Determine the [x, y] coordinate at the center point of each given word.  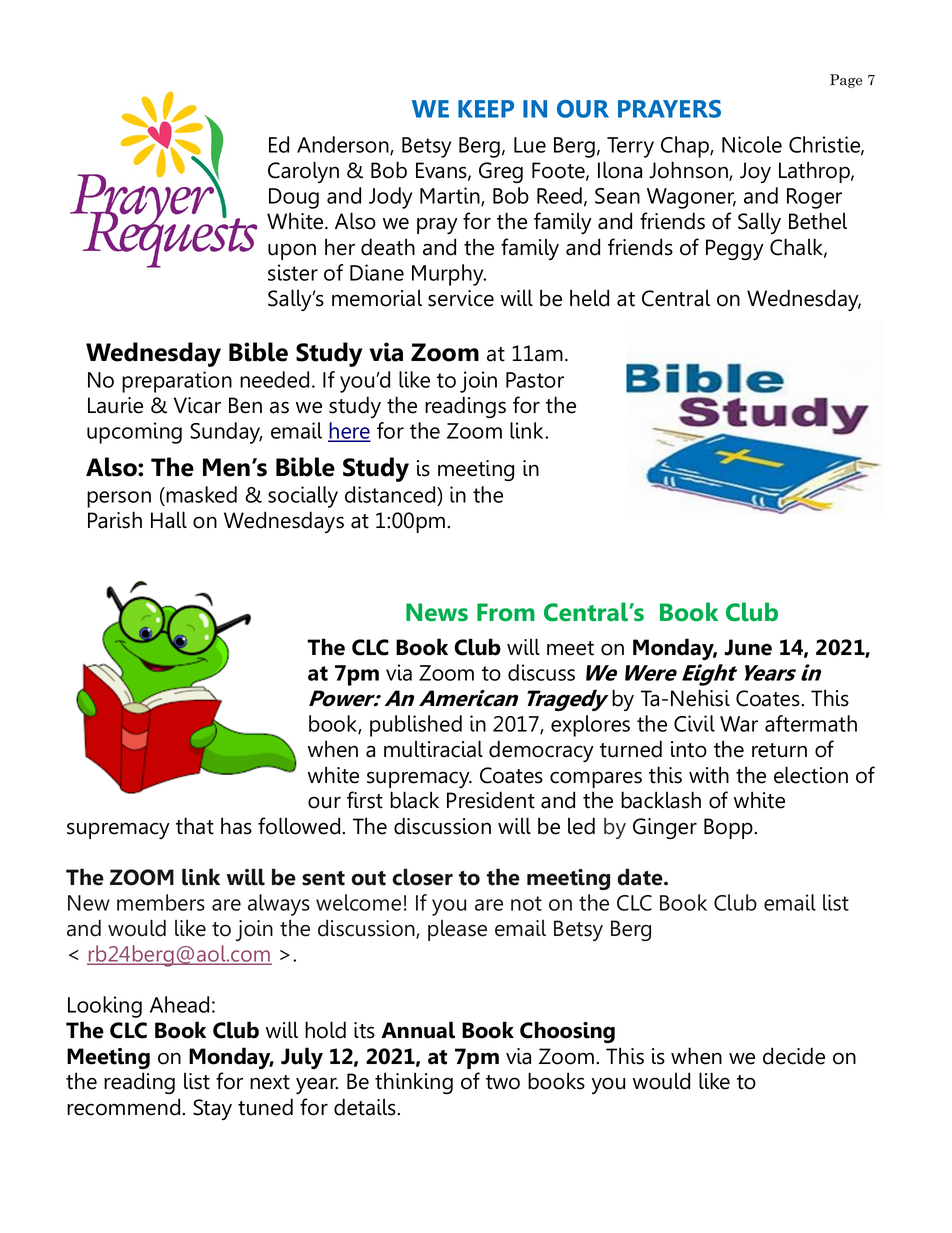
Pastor [535, 380]
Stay [212, 1109]
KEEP [486, 109]
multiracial [433, 749]
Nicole [752, 144]
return [779, 750]
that [195, 826]
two [503, 1082]
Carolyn [303, 172]
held [589, 298]
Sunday [226, 433]
